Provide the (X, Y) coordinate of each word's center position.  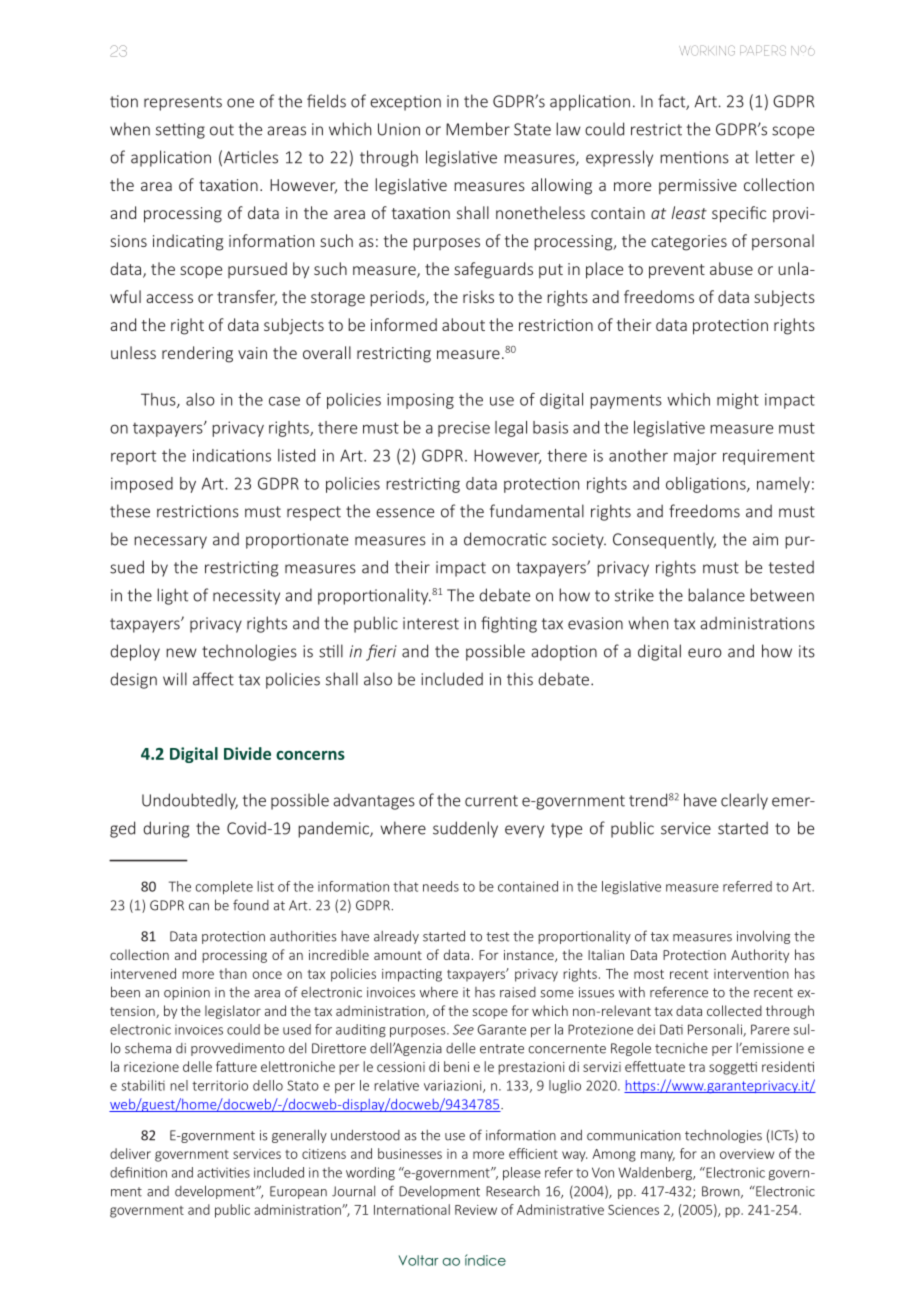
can (199, 907)
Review (476, 1210)
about (463, 324)
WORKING (707, 50)
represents (183, 103)
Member (478, 129)
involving (763, 937)
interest (431, 623)
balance (716, 595)
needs (441, 886)
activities (223, 1172)
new (181, 653)
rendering (197, 354)
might (738, 401)
